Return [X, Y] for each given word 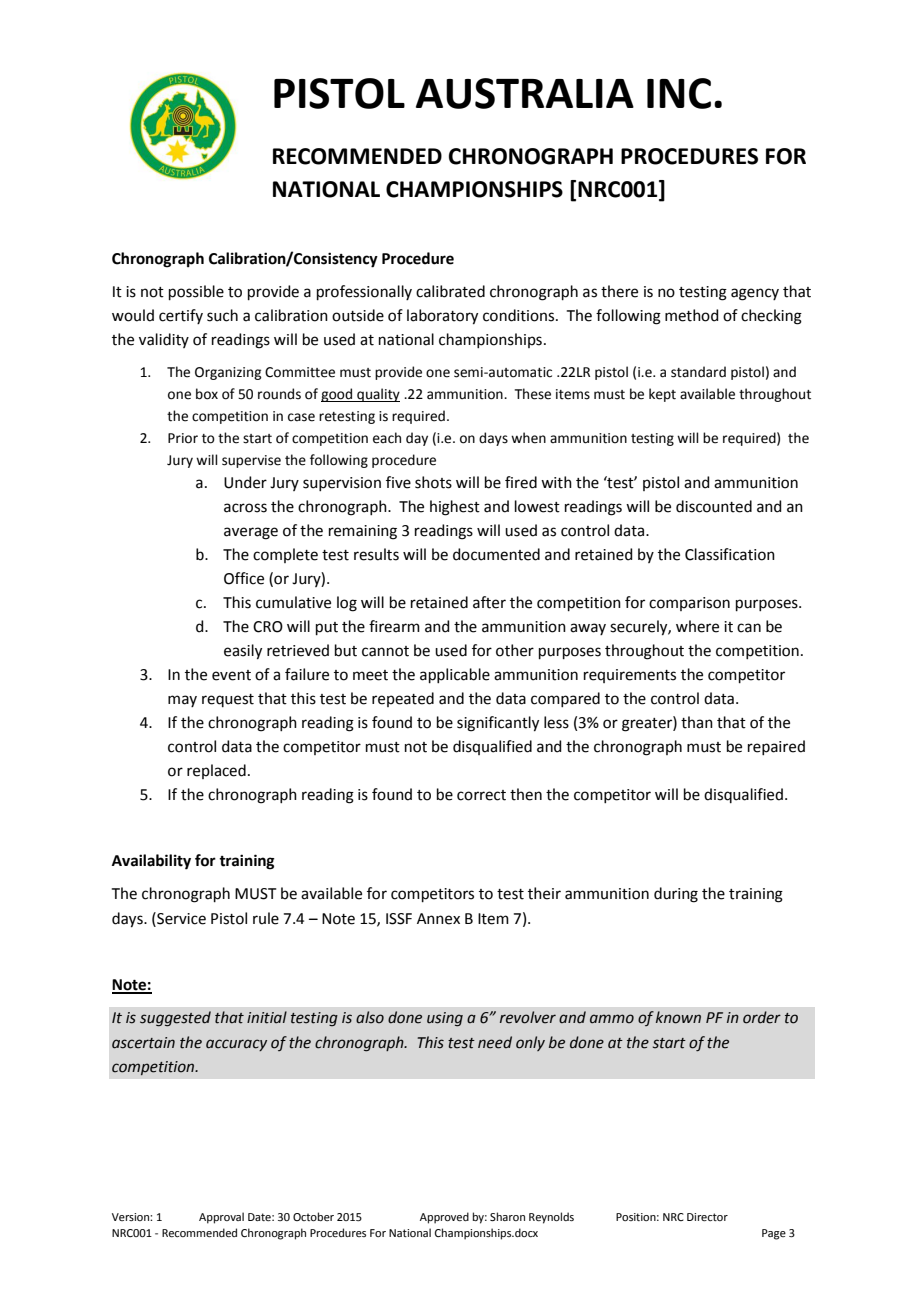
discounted [714, 506]
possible [196, 292]
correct [481, 795]
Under [245, 482]
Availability [151, 862]
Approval [221, 1218]
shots [433, 482]
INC [679, 93]
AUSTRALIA [525, 93]
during [676, 895]
